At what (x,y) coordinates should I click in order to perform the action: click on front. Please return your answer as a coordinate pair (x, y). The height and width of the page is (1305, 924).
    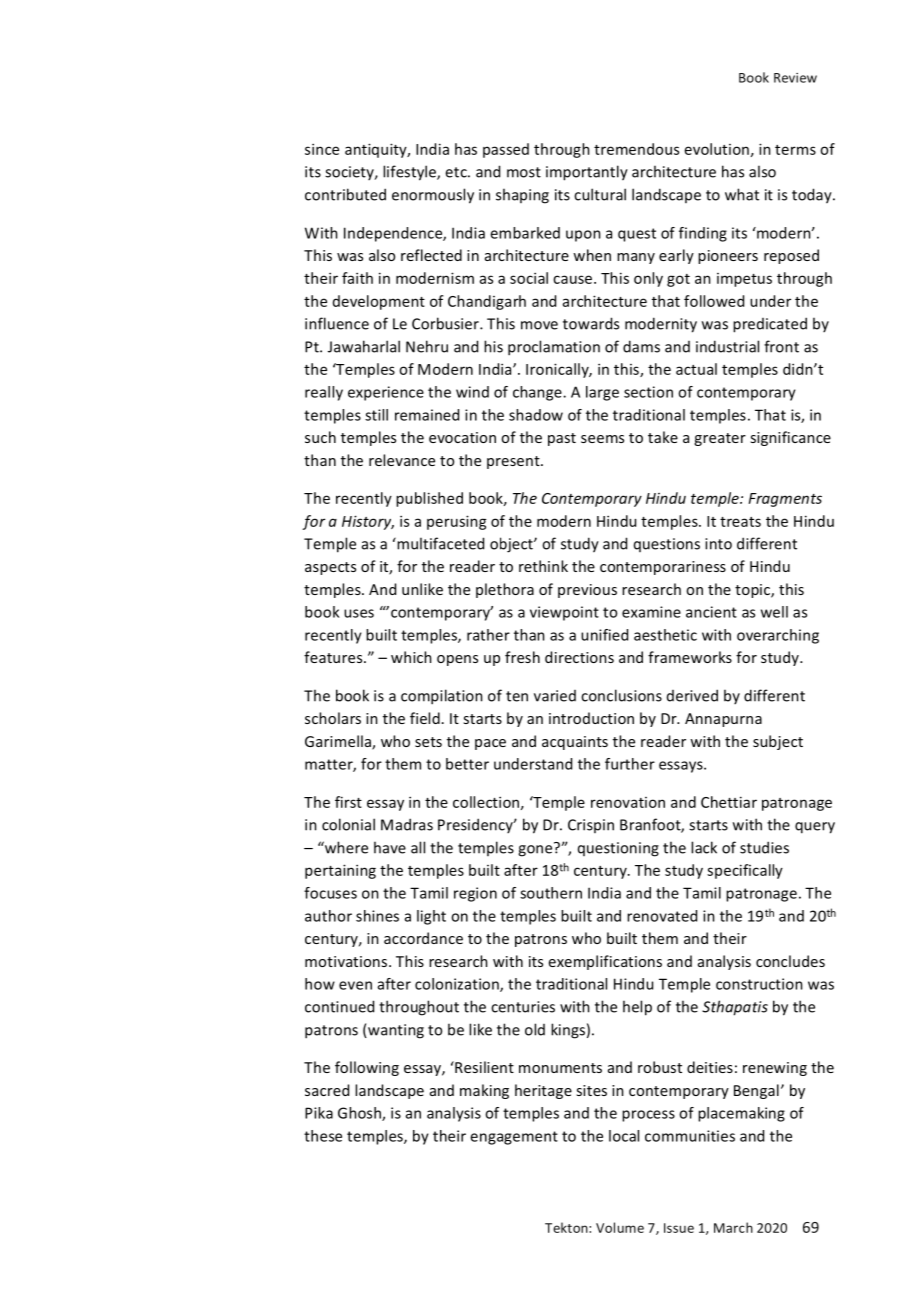
    Looking at the image, I should click on (781, 346).
